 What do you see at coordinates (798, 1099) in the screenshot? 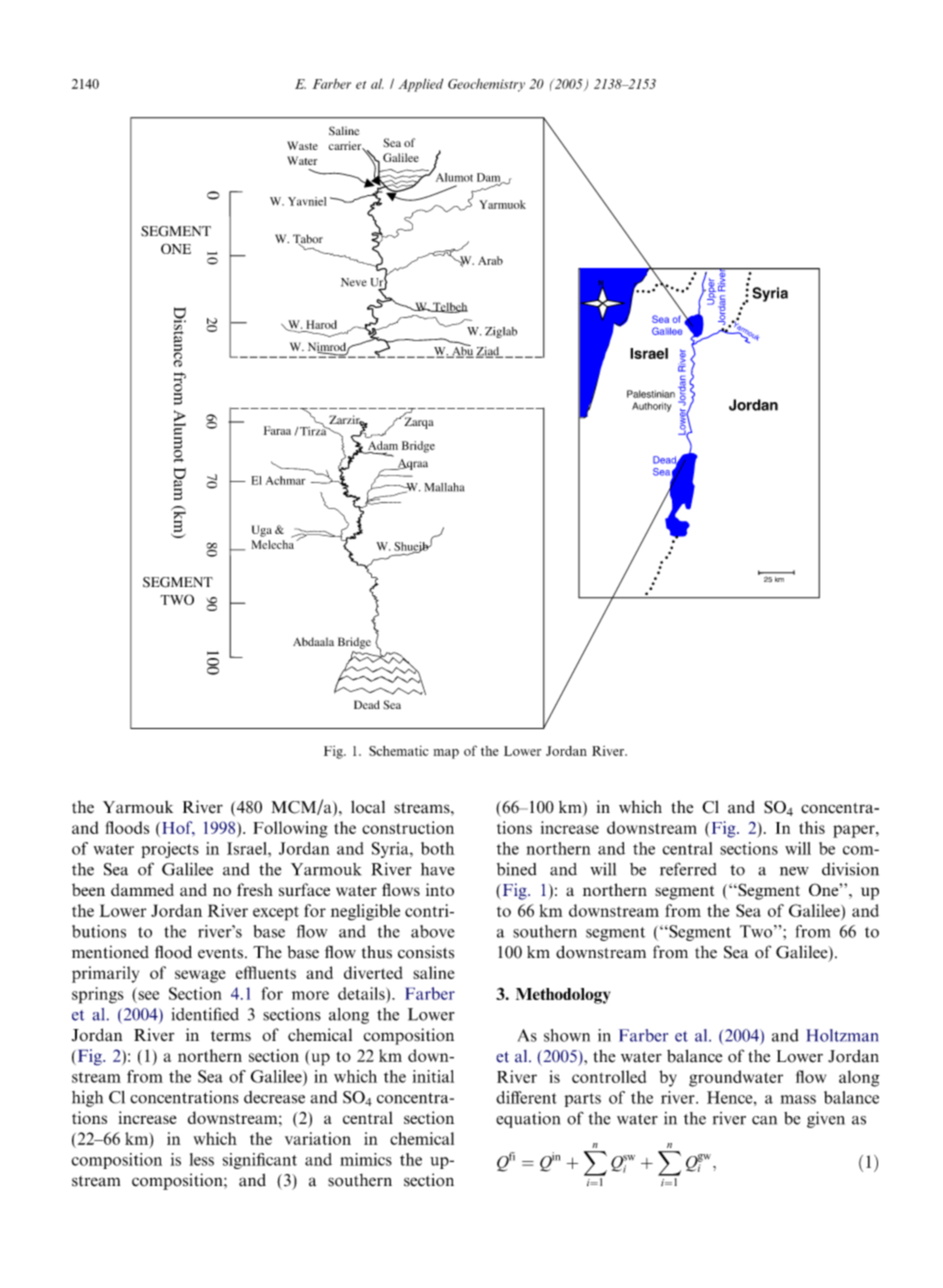
I see `mass` at bounding box center [798, 1099].
